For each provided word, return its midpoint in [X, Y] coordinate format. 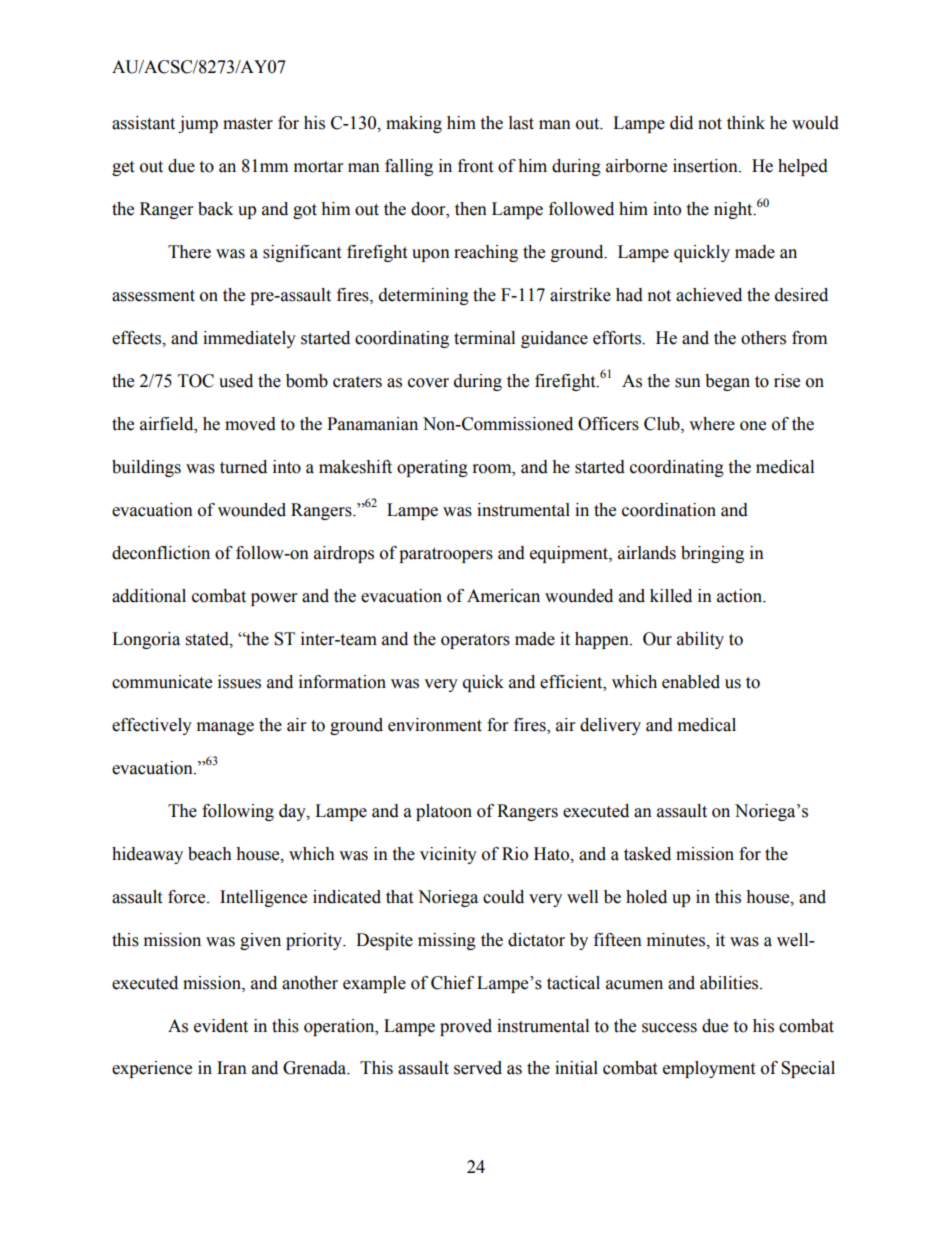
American [503, 596]
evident [221, 1026]
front [475, 166]
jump [198, 124]
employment [709, 1069]
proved [466, 1027]
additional [149, 596]
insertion [706, 166]
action [740, 596]
